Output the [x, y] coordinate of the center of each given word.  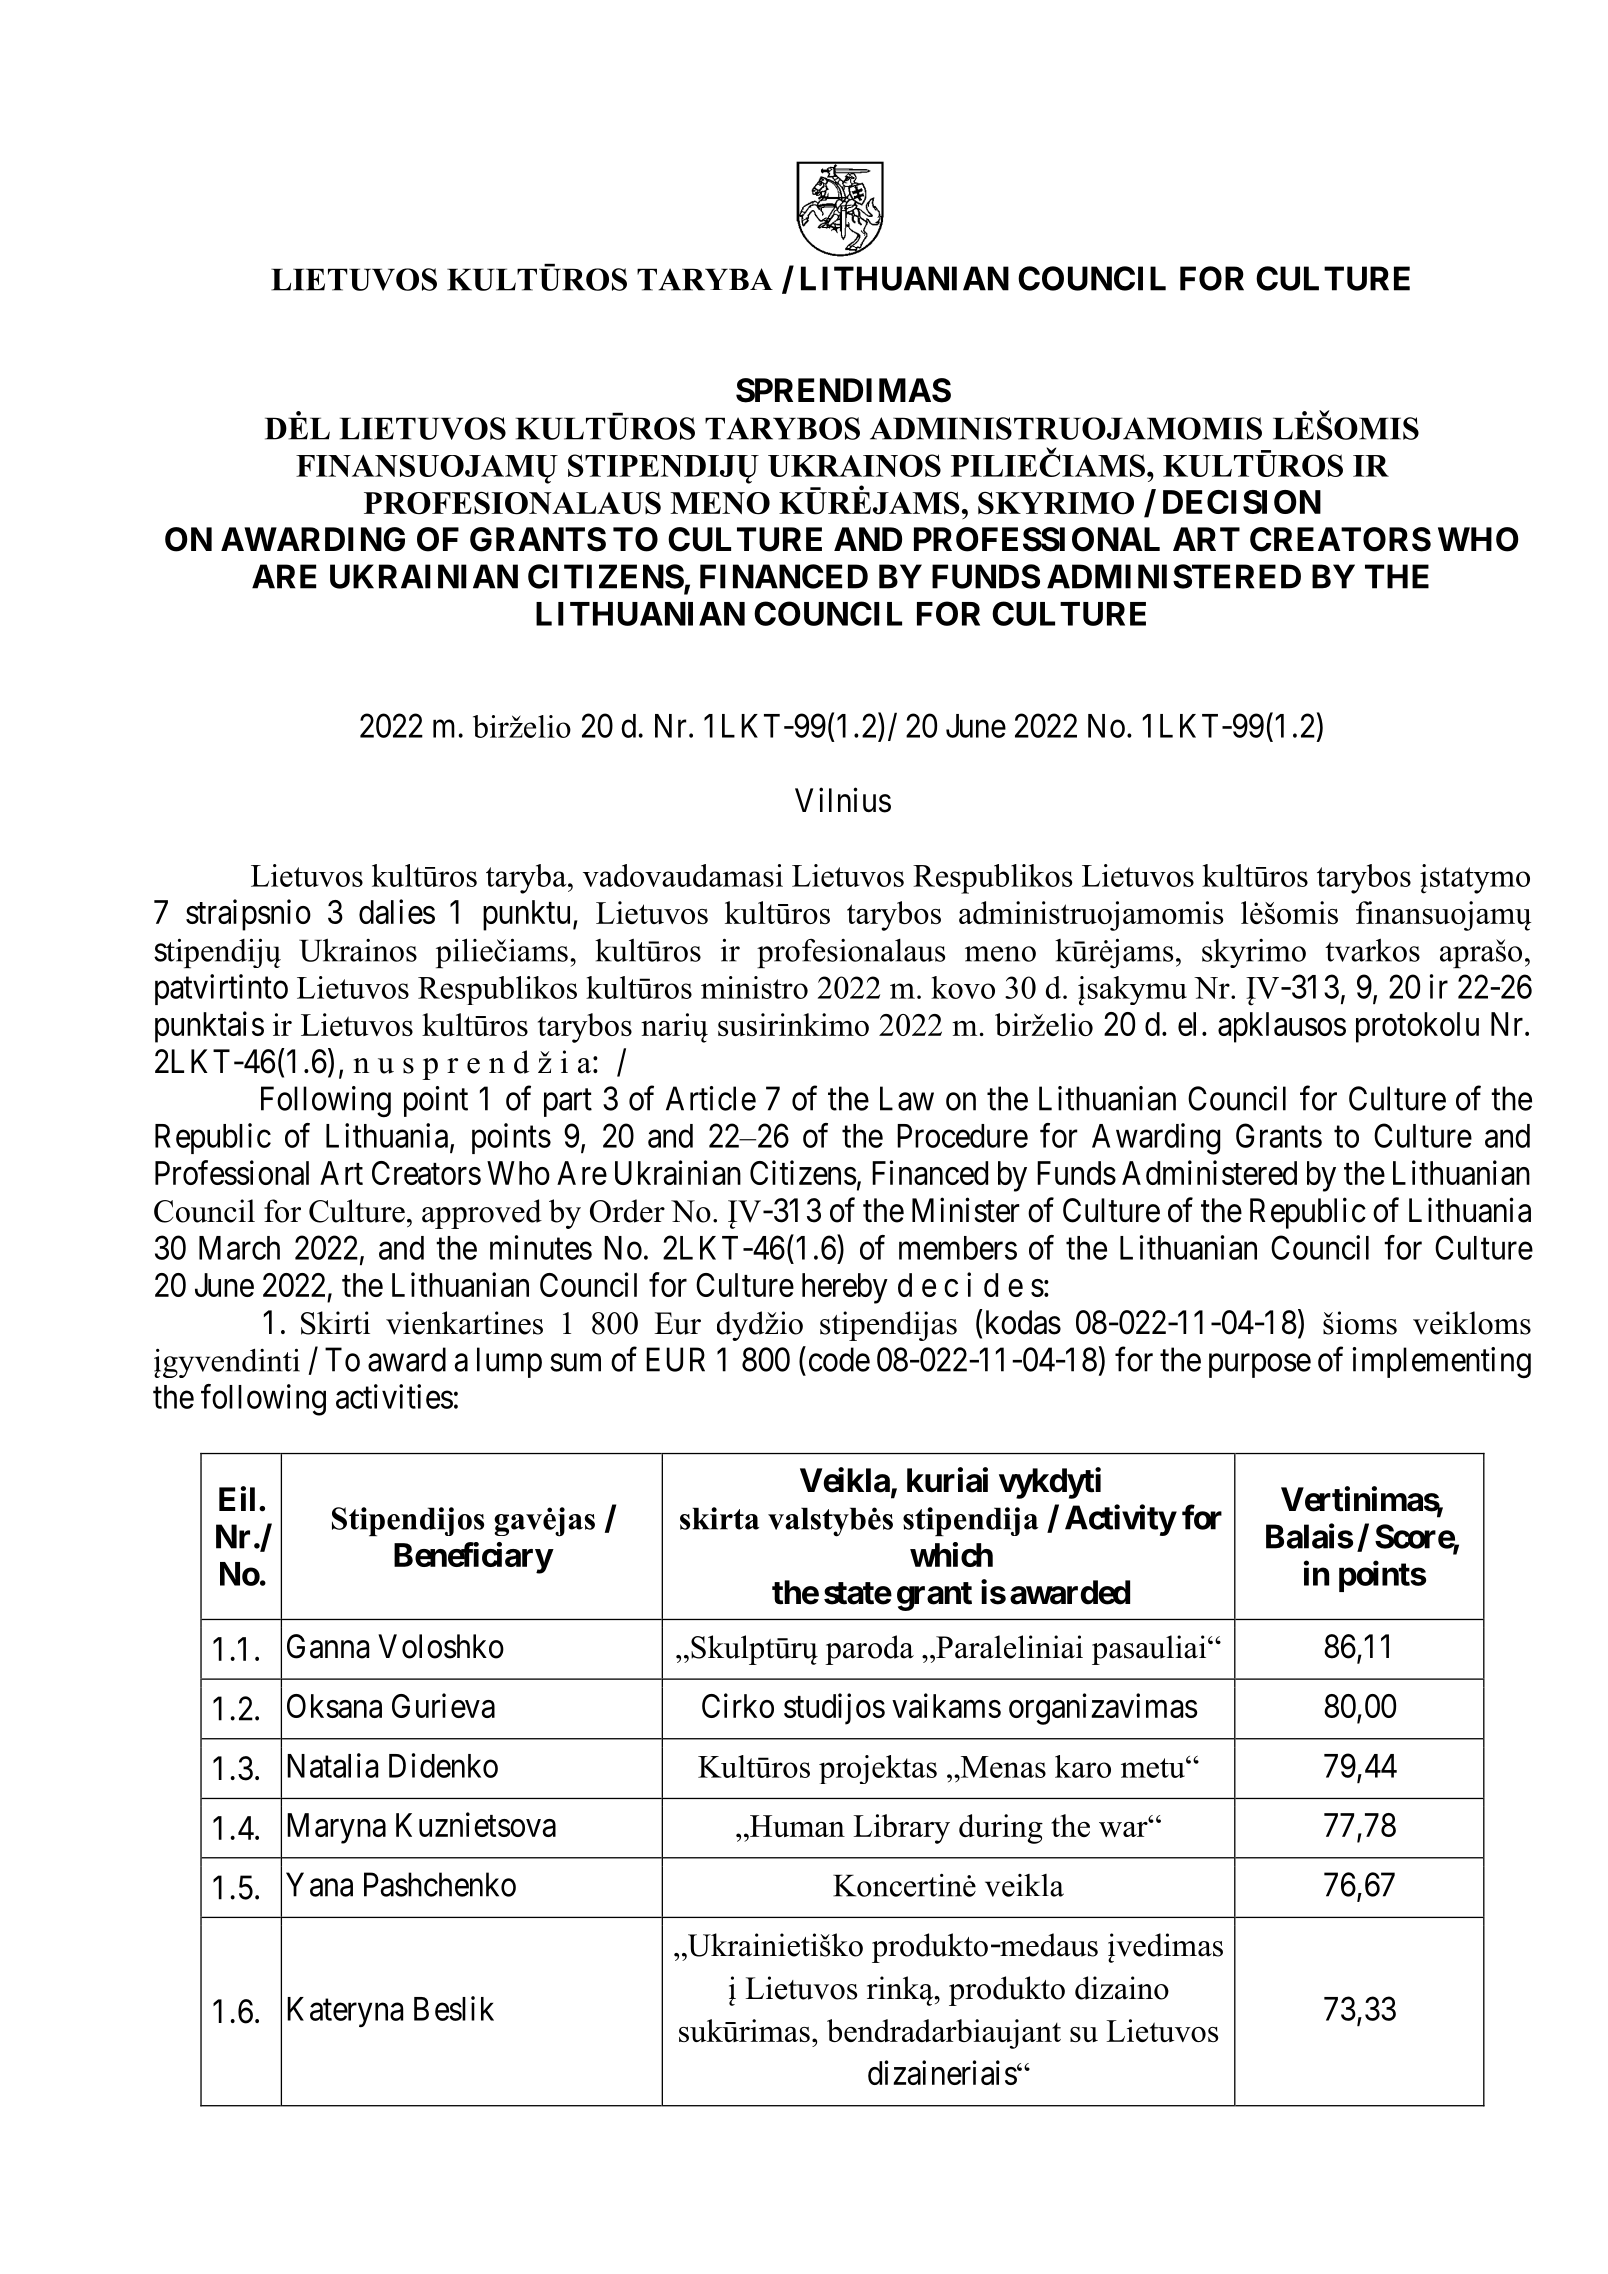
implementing [1442, 1363]
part [568, 1103]
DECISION [1242, 502]
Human [796, 1827]
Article [711, 1098]
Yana [319, 1884]
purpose [1260, 1366]
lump [509, 1362]
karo [1083, 1766]
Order [627, 1211]
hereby [845, 1288]
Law [907, 1098]
